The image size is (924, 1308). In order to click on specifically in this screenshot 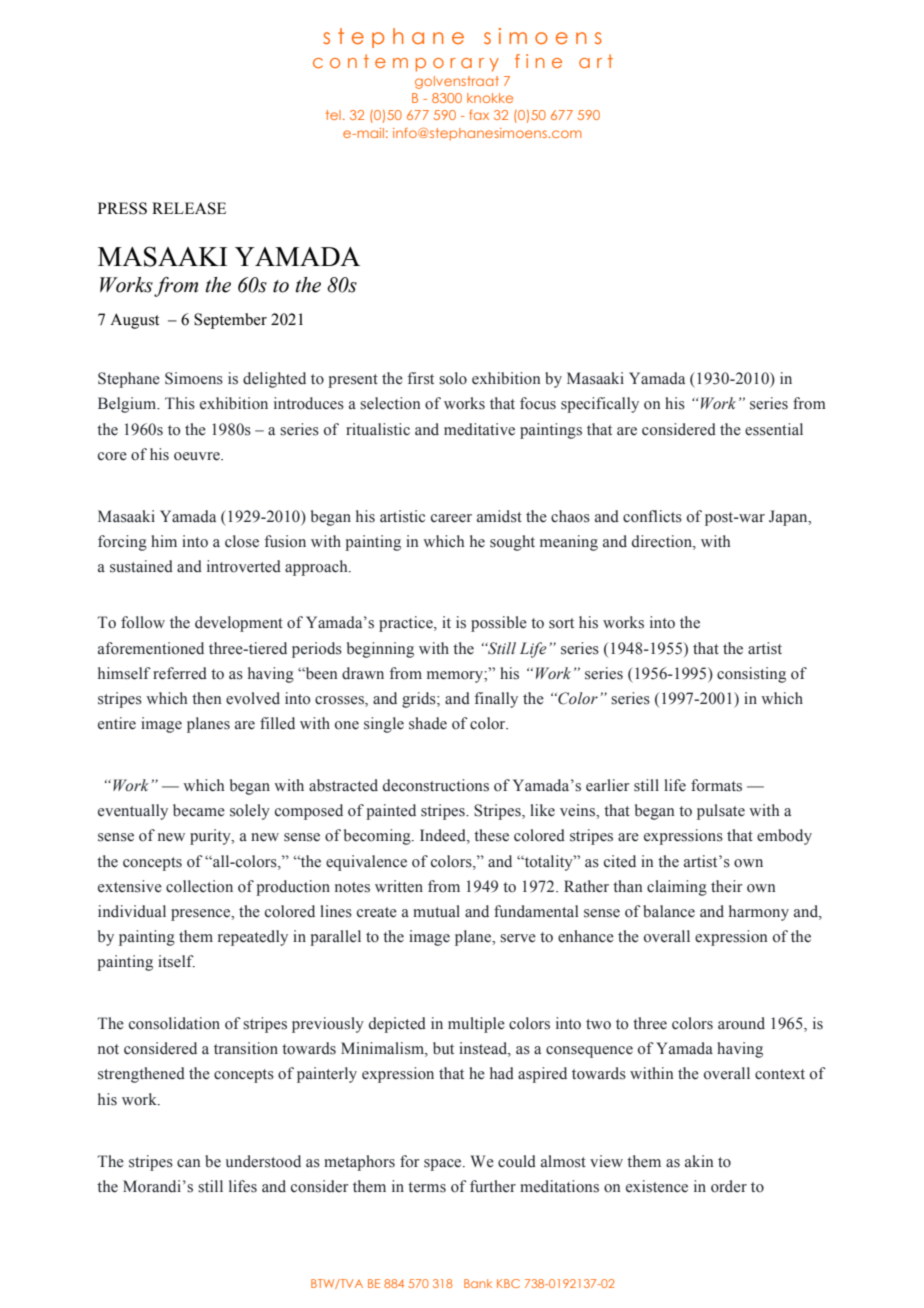, I will do `click(600, 405)`.
